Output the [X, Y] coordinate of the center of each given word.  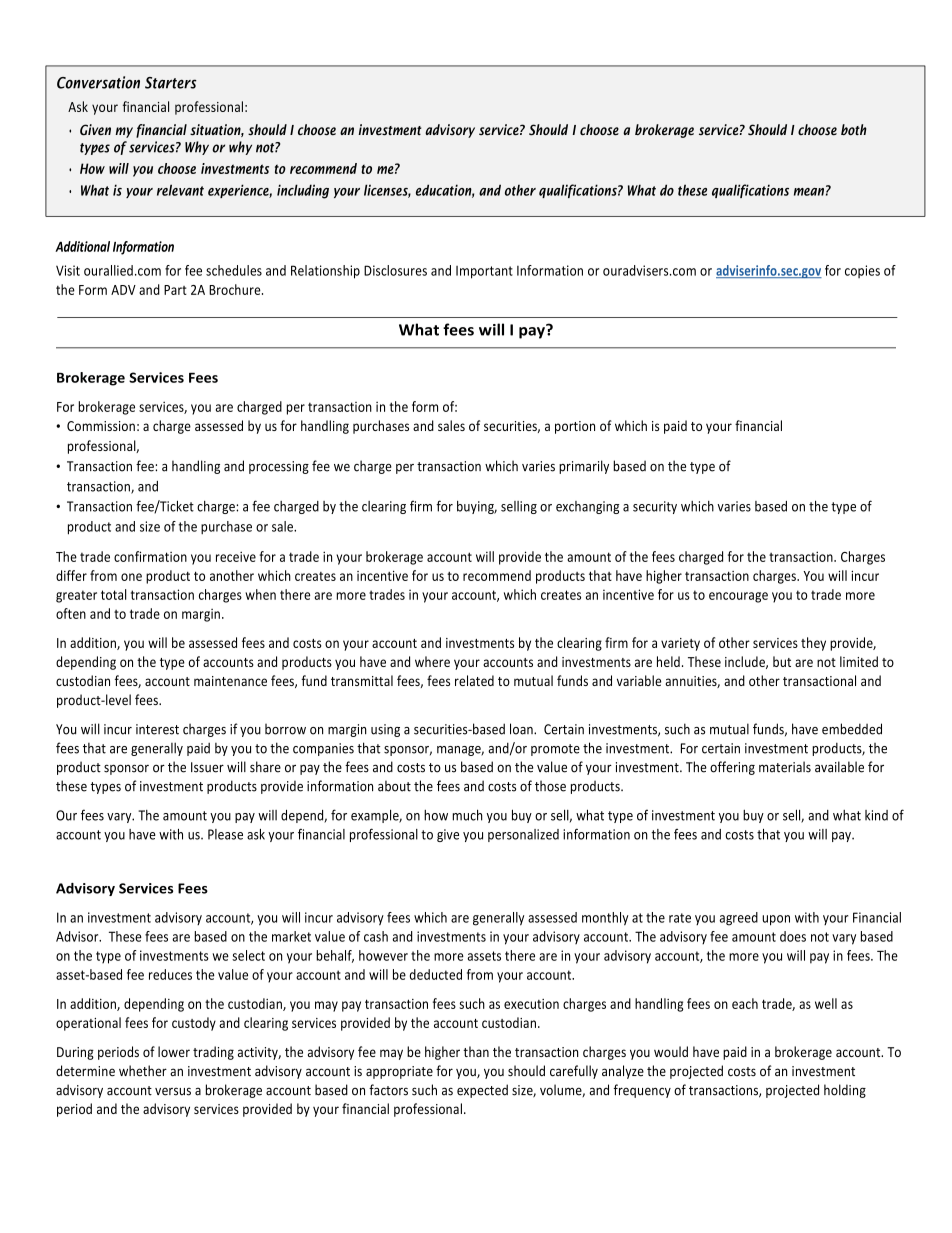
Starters [171, 83]
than [476, 1051]
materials [785, 767]
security [655, 507]
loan [522, 729]
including [303, 191]
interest [157, 729]
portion [575, 427]
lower [174, 1051]
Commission [101, 426]
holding [845, 1091]
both [854, 130]
